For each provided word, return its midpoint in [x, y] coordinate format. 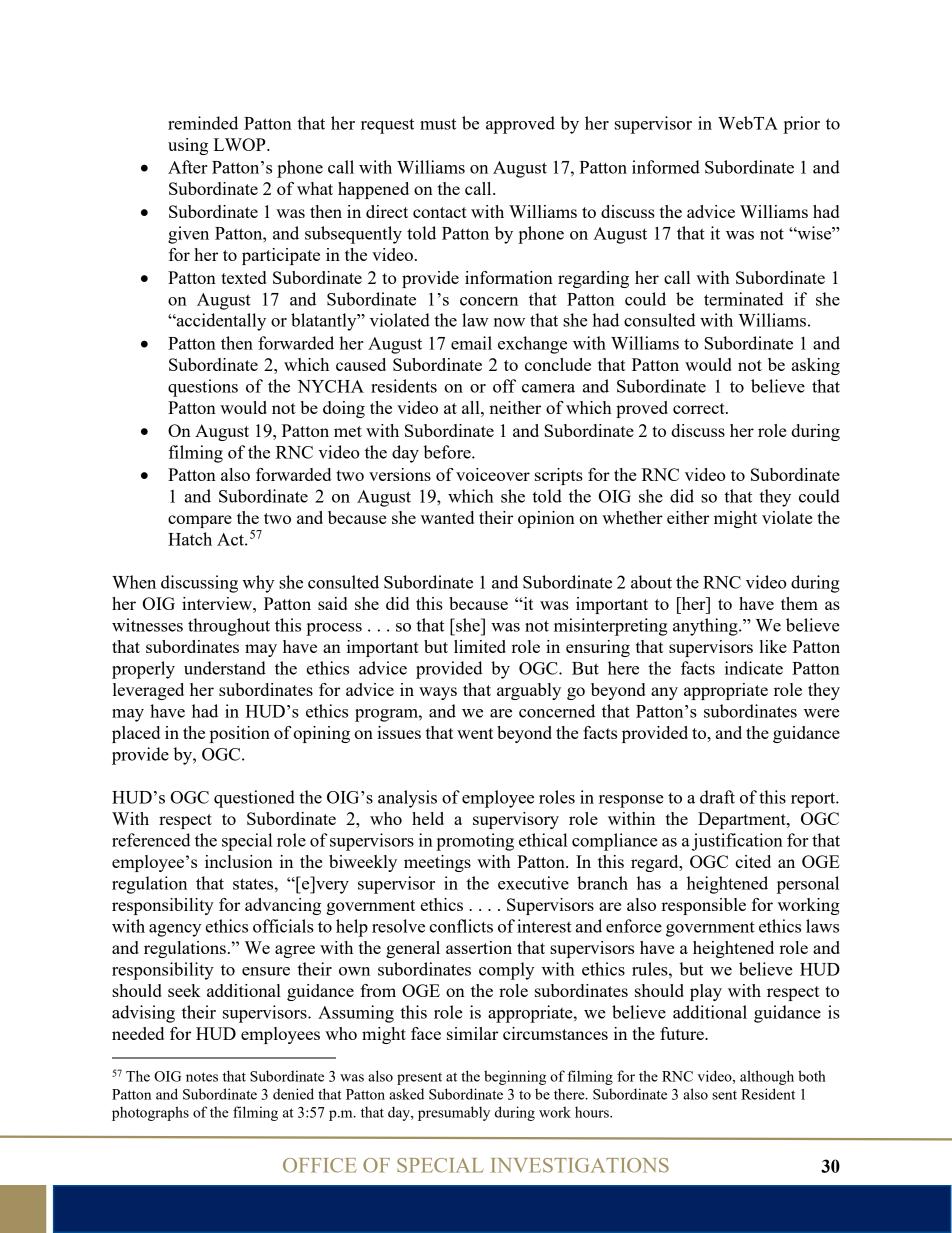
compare [200, 521]
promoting [475, 842]
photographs [150, 1113]
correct [700, 408]
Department [743, 820]
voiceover [493, 474]
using [188, 146]
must [438, 124]
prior [801, 125]
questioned [254, 799]
